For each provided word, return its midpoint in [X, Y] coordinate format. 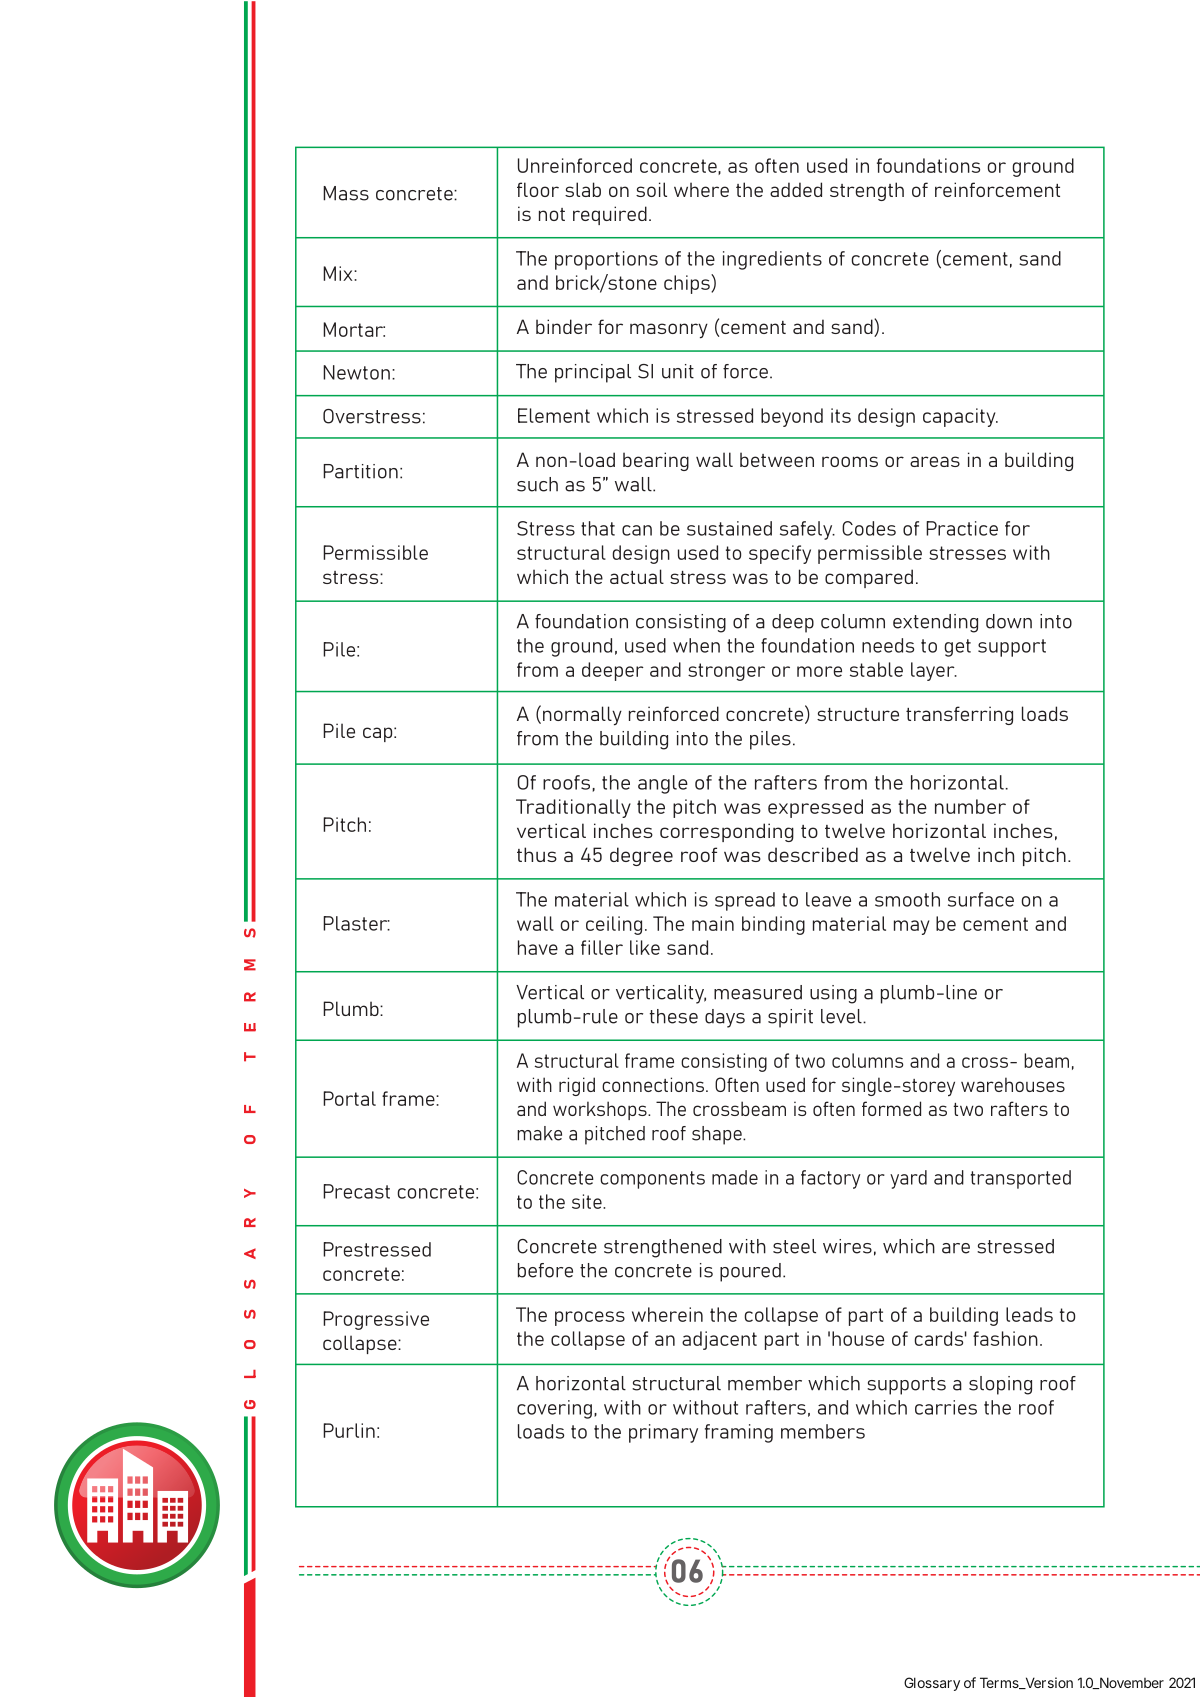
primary [663, 1433]
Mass [346, 193]
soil [651, 189]
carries [946, 1407]
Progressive [376, 1320]
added [796, 189]
